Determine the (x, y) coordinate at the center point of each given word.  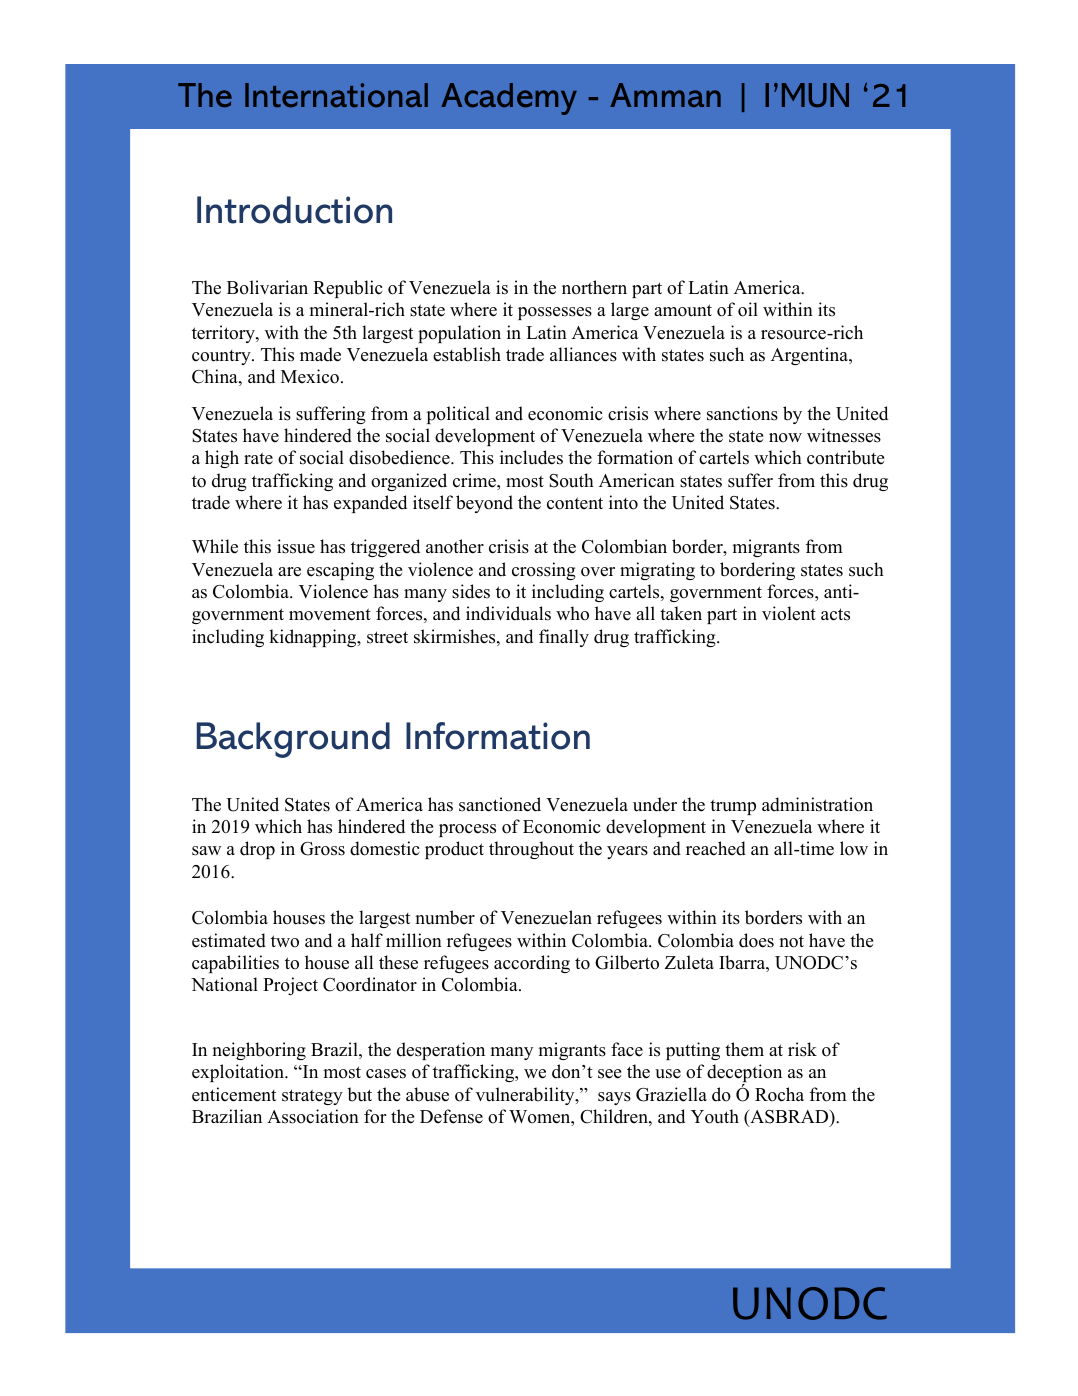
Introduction (294, 210)
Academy (509, 99)
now (785, 438)
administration (817, 804)
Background (293, 740)
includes (531, 457)
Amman (665, 95)
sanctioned (500, 804)
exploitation (239, 1073)
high (222, 459)
